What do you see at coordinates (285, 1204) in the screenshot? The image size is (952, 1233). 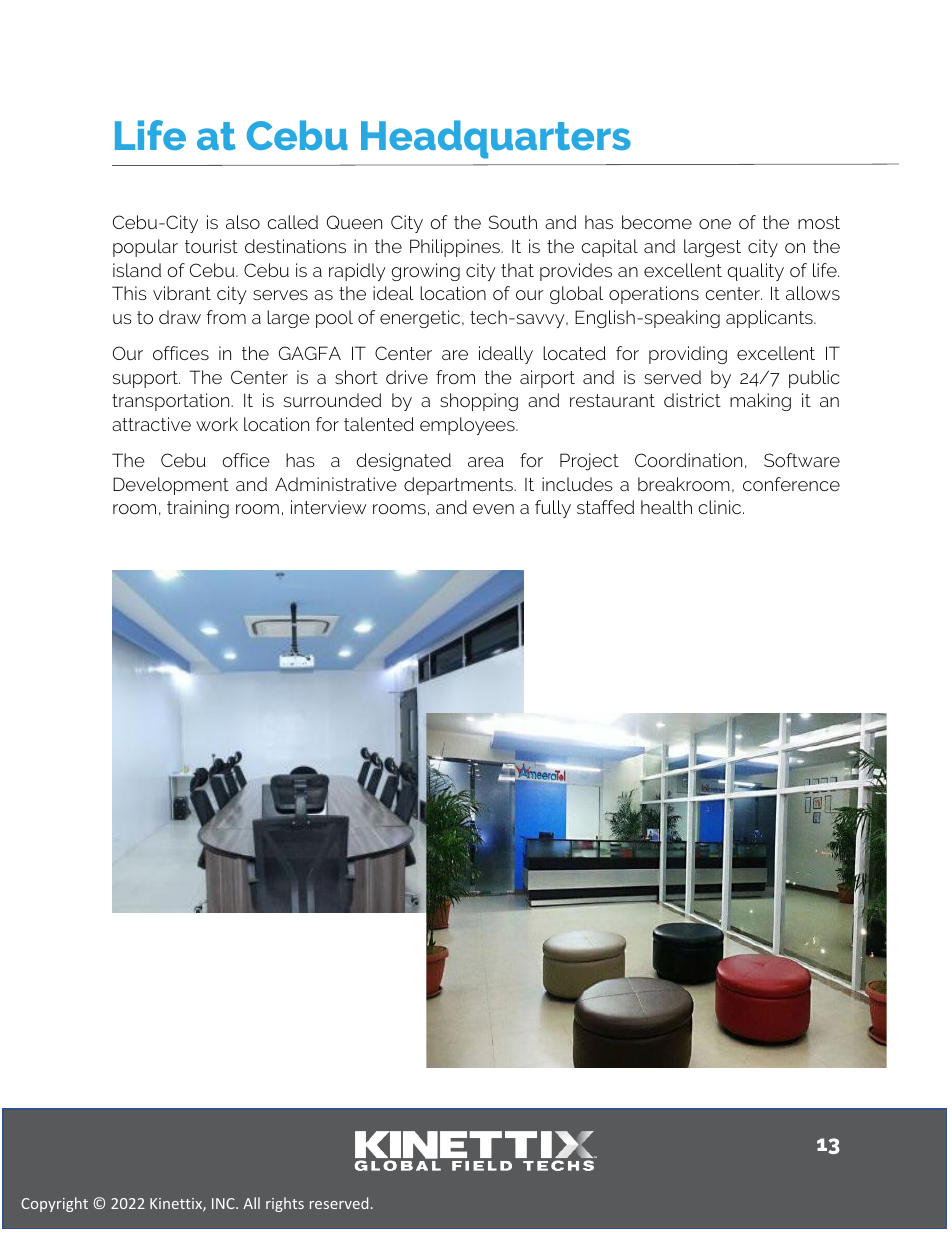 I see `rights` at bounding box center [285, 1204].
